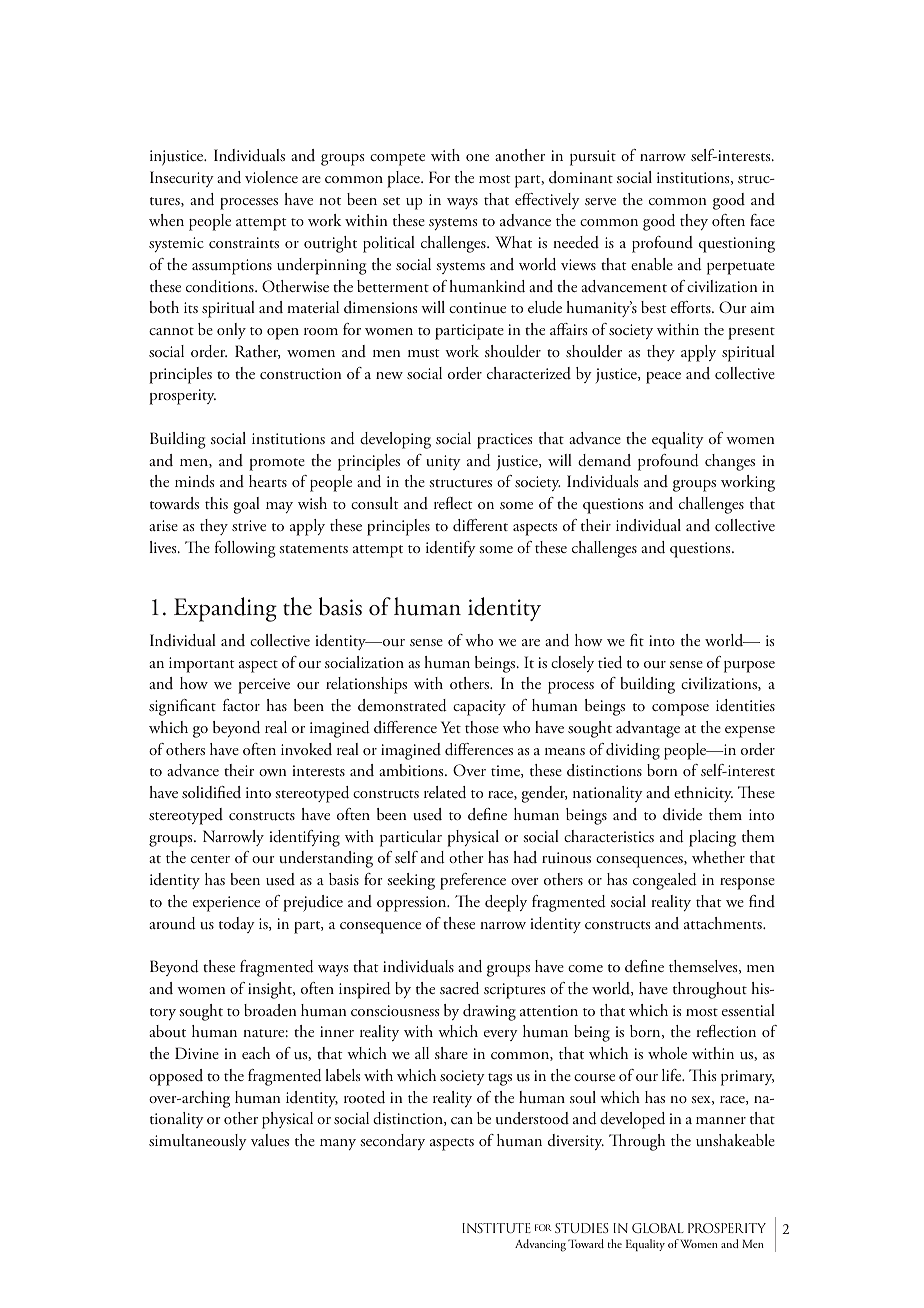 Image resolution: width=924 pixels, height=1308 pixels. I want to click on Global, so click(657, 1228).
